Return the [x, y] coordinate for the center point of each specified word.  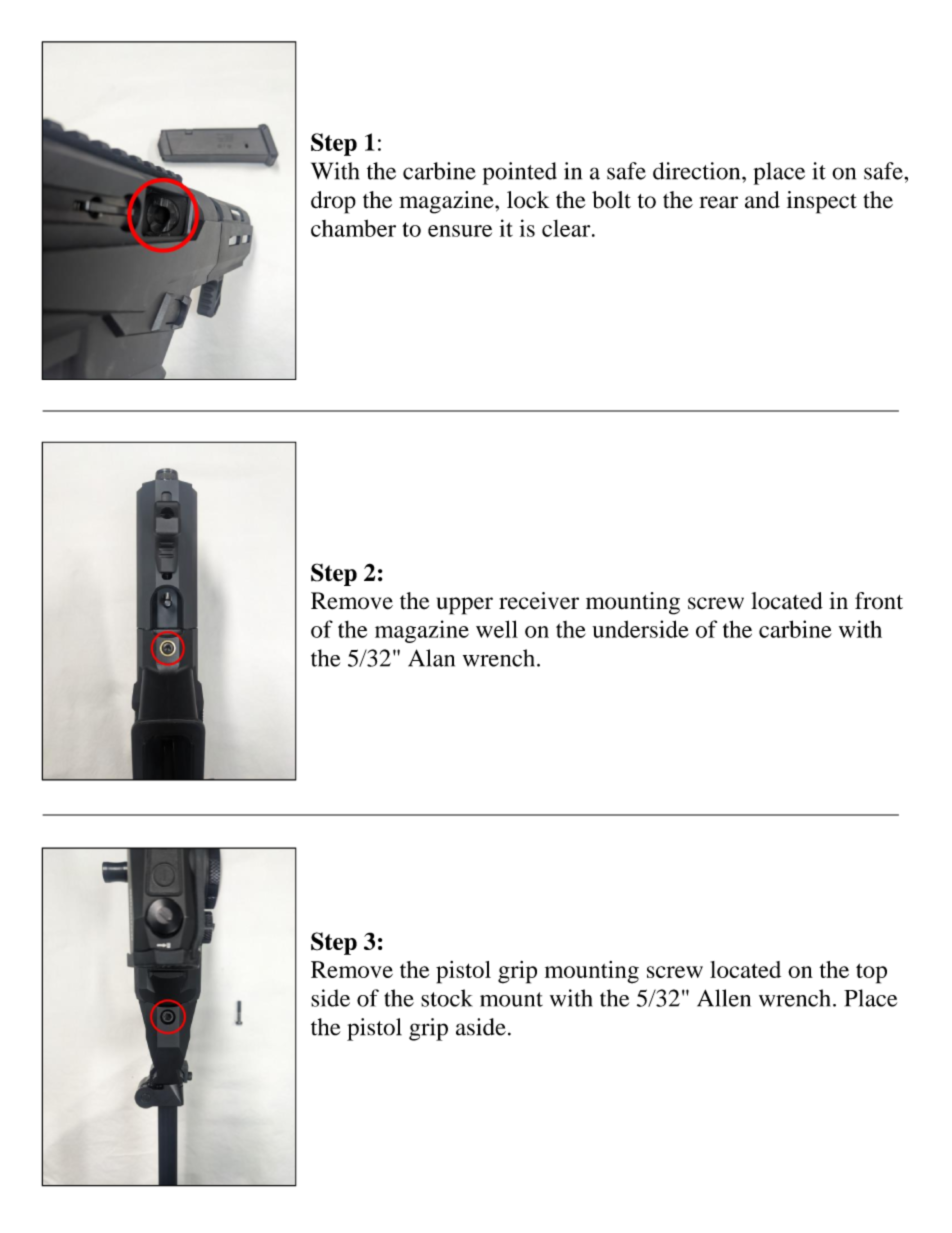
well [497, 629]
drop [333, 202]
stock [447, 998]
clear [567, 228]
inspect [822, 202]
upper [465, 606]
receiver [539, 601]
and [762, 200]
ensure [460, 231]
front [879, 601]
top [871, 973]
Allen [724, 998]
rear [718, 202]
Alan [431, 658]
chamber [353, 228]
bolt [611, 200]
